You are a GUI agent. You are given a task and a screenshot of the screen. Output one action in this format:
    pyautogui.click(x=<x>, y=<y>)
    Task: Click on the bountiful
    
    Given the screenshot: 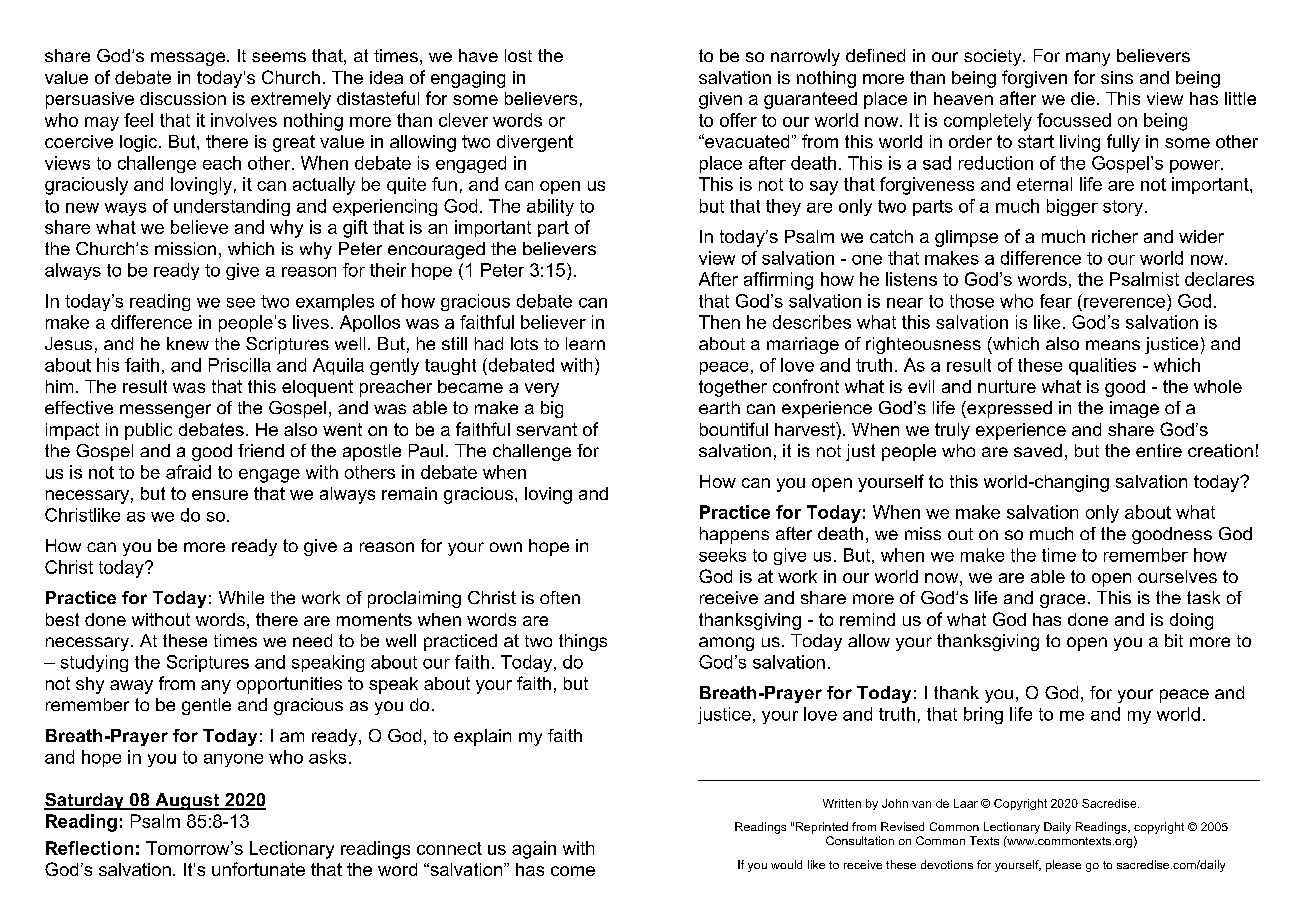 What is the action you would take?
    pyautogui.click(x=734, y=429)
